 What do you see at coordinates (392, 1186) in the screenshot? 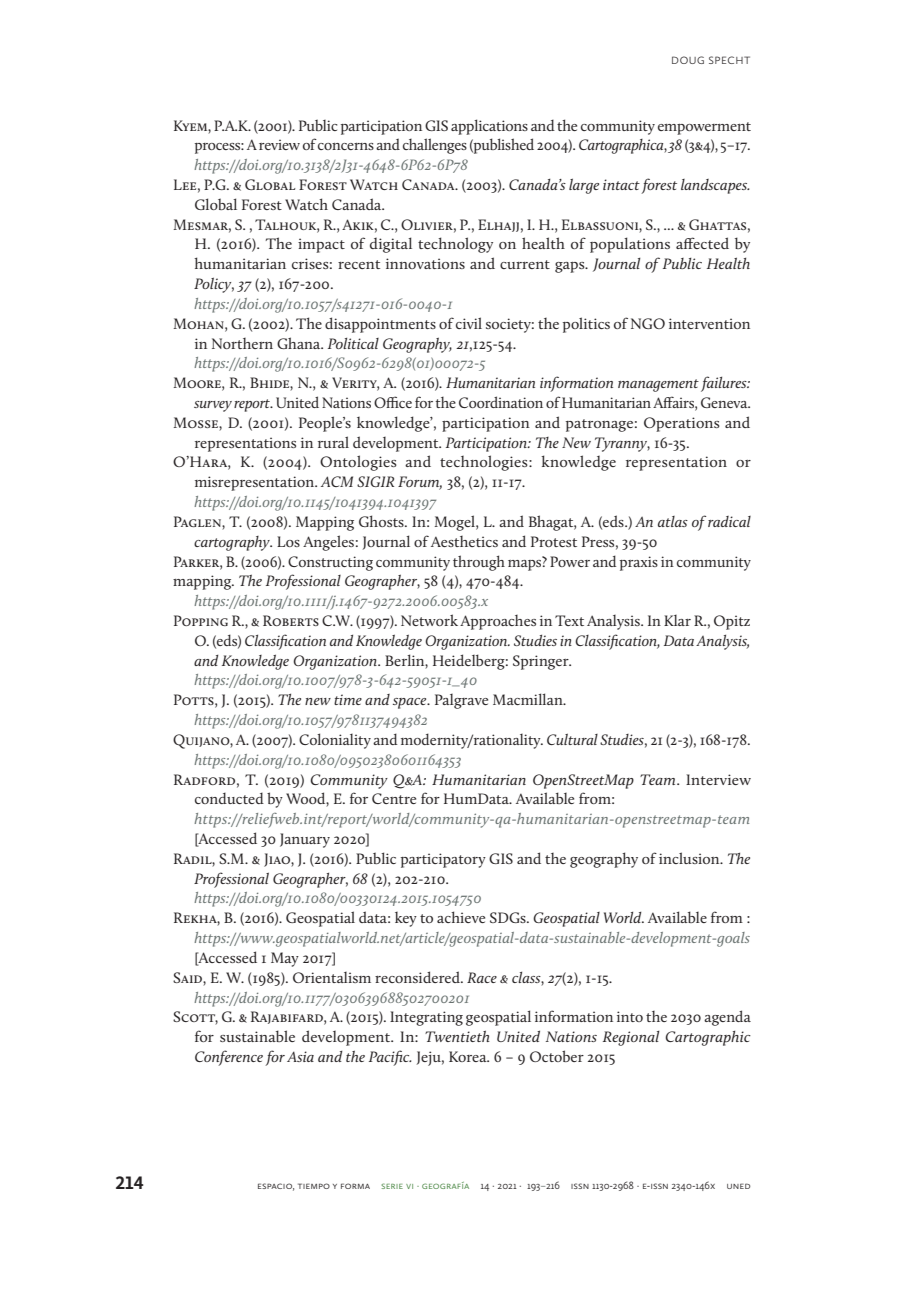
I see `Serie` at bounding box center [392, 1186].
